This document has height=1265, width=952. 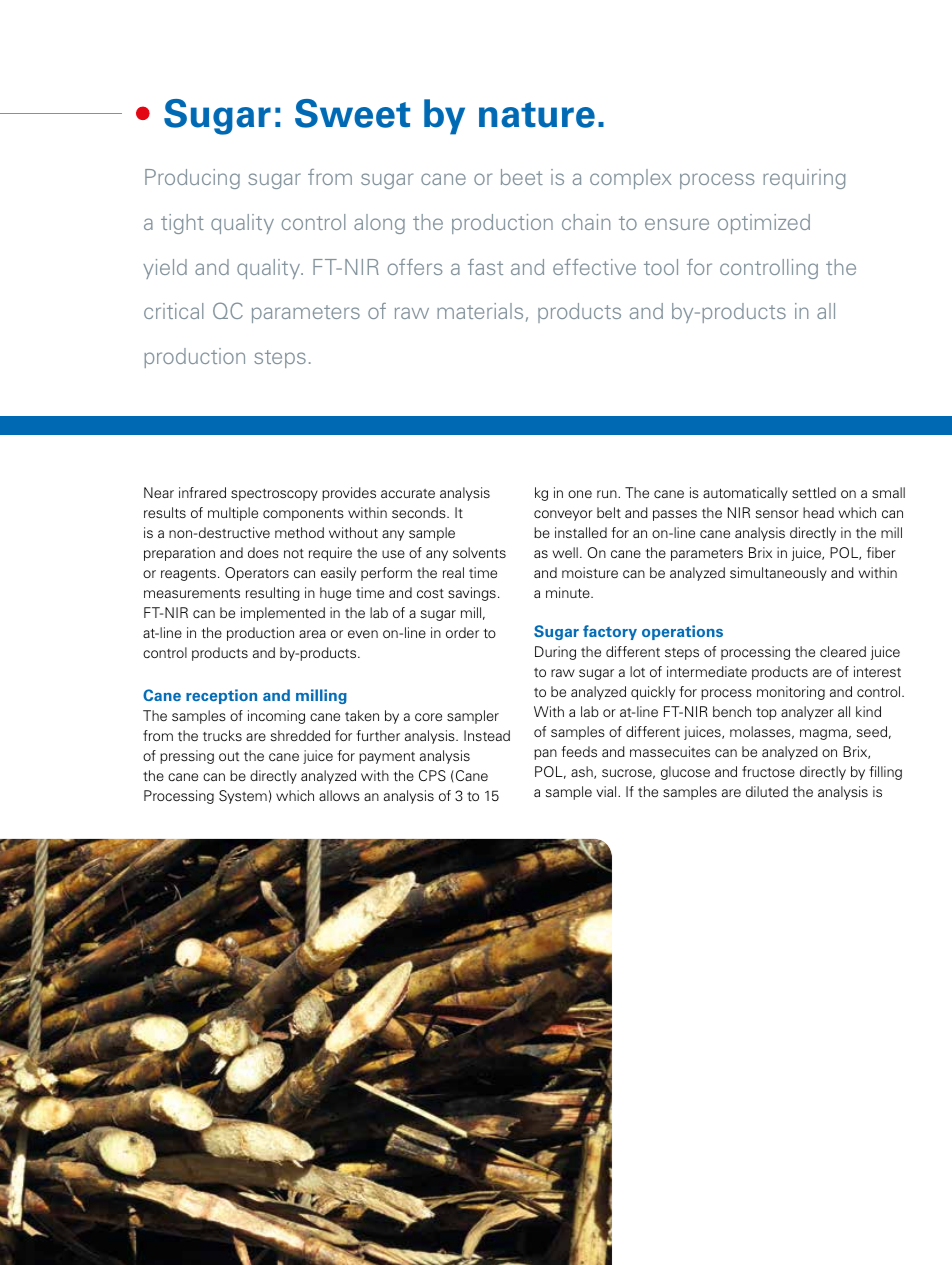 I want to click on requiring, so click(x=804, y=179).
